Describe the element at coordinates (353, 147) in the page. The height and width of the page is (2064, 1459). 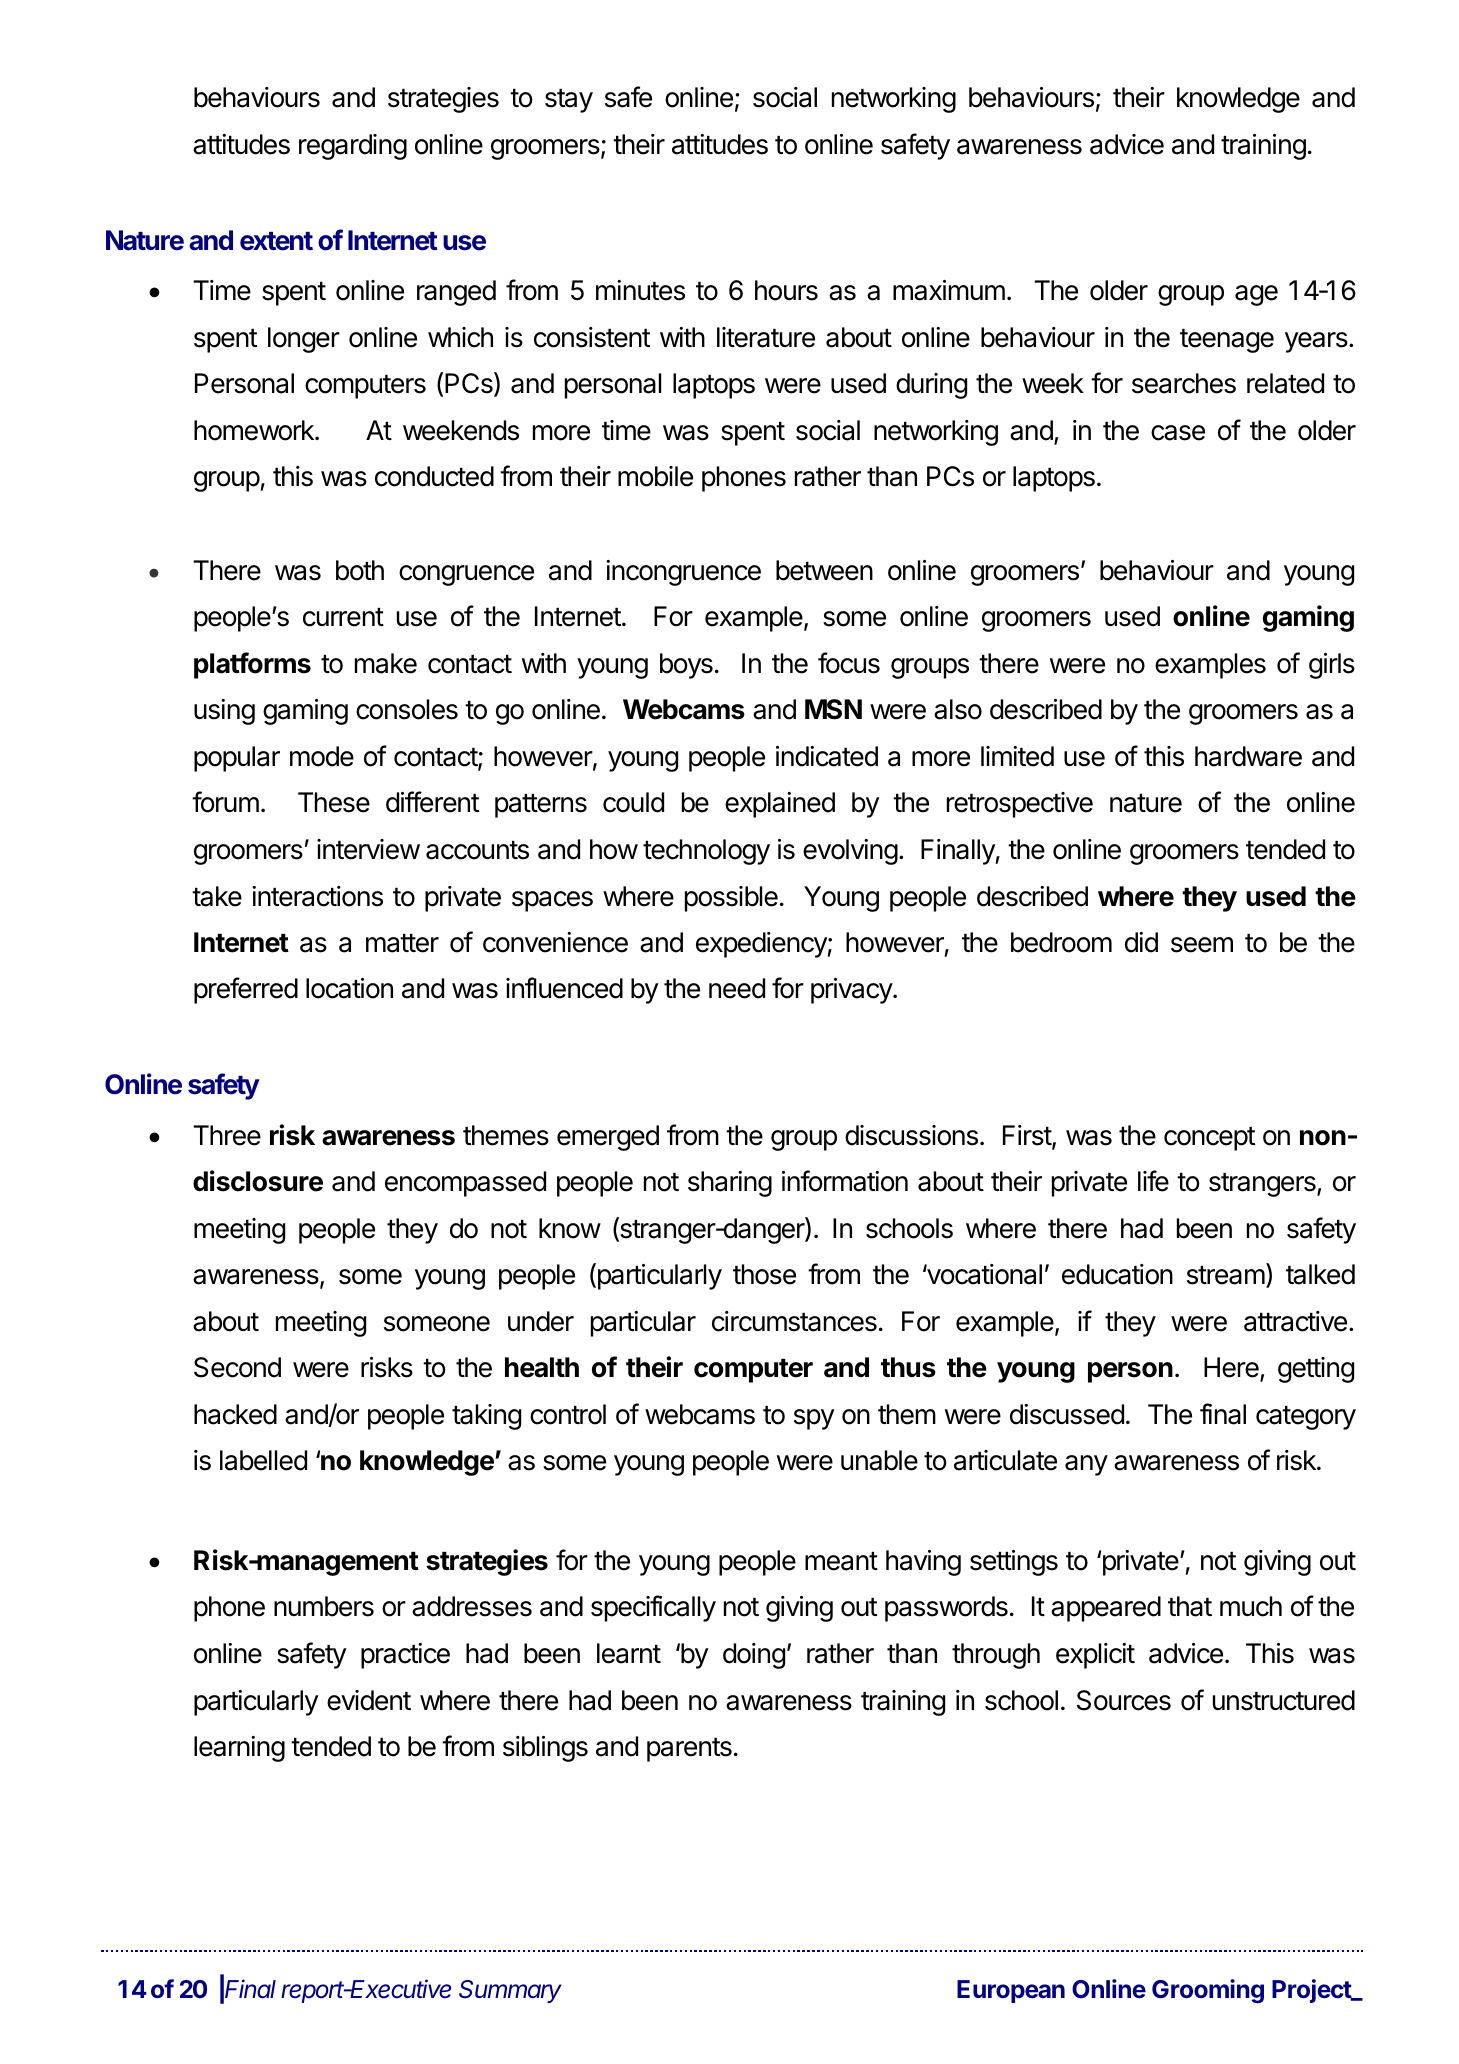
I see `regarding` at that location.
